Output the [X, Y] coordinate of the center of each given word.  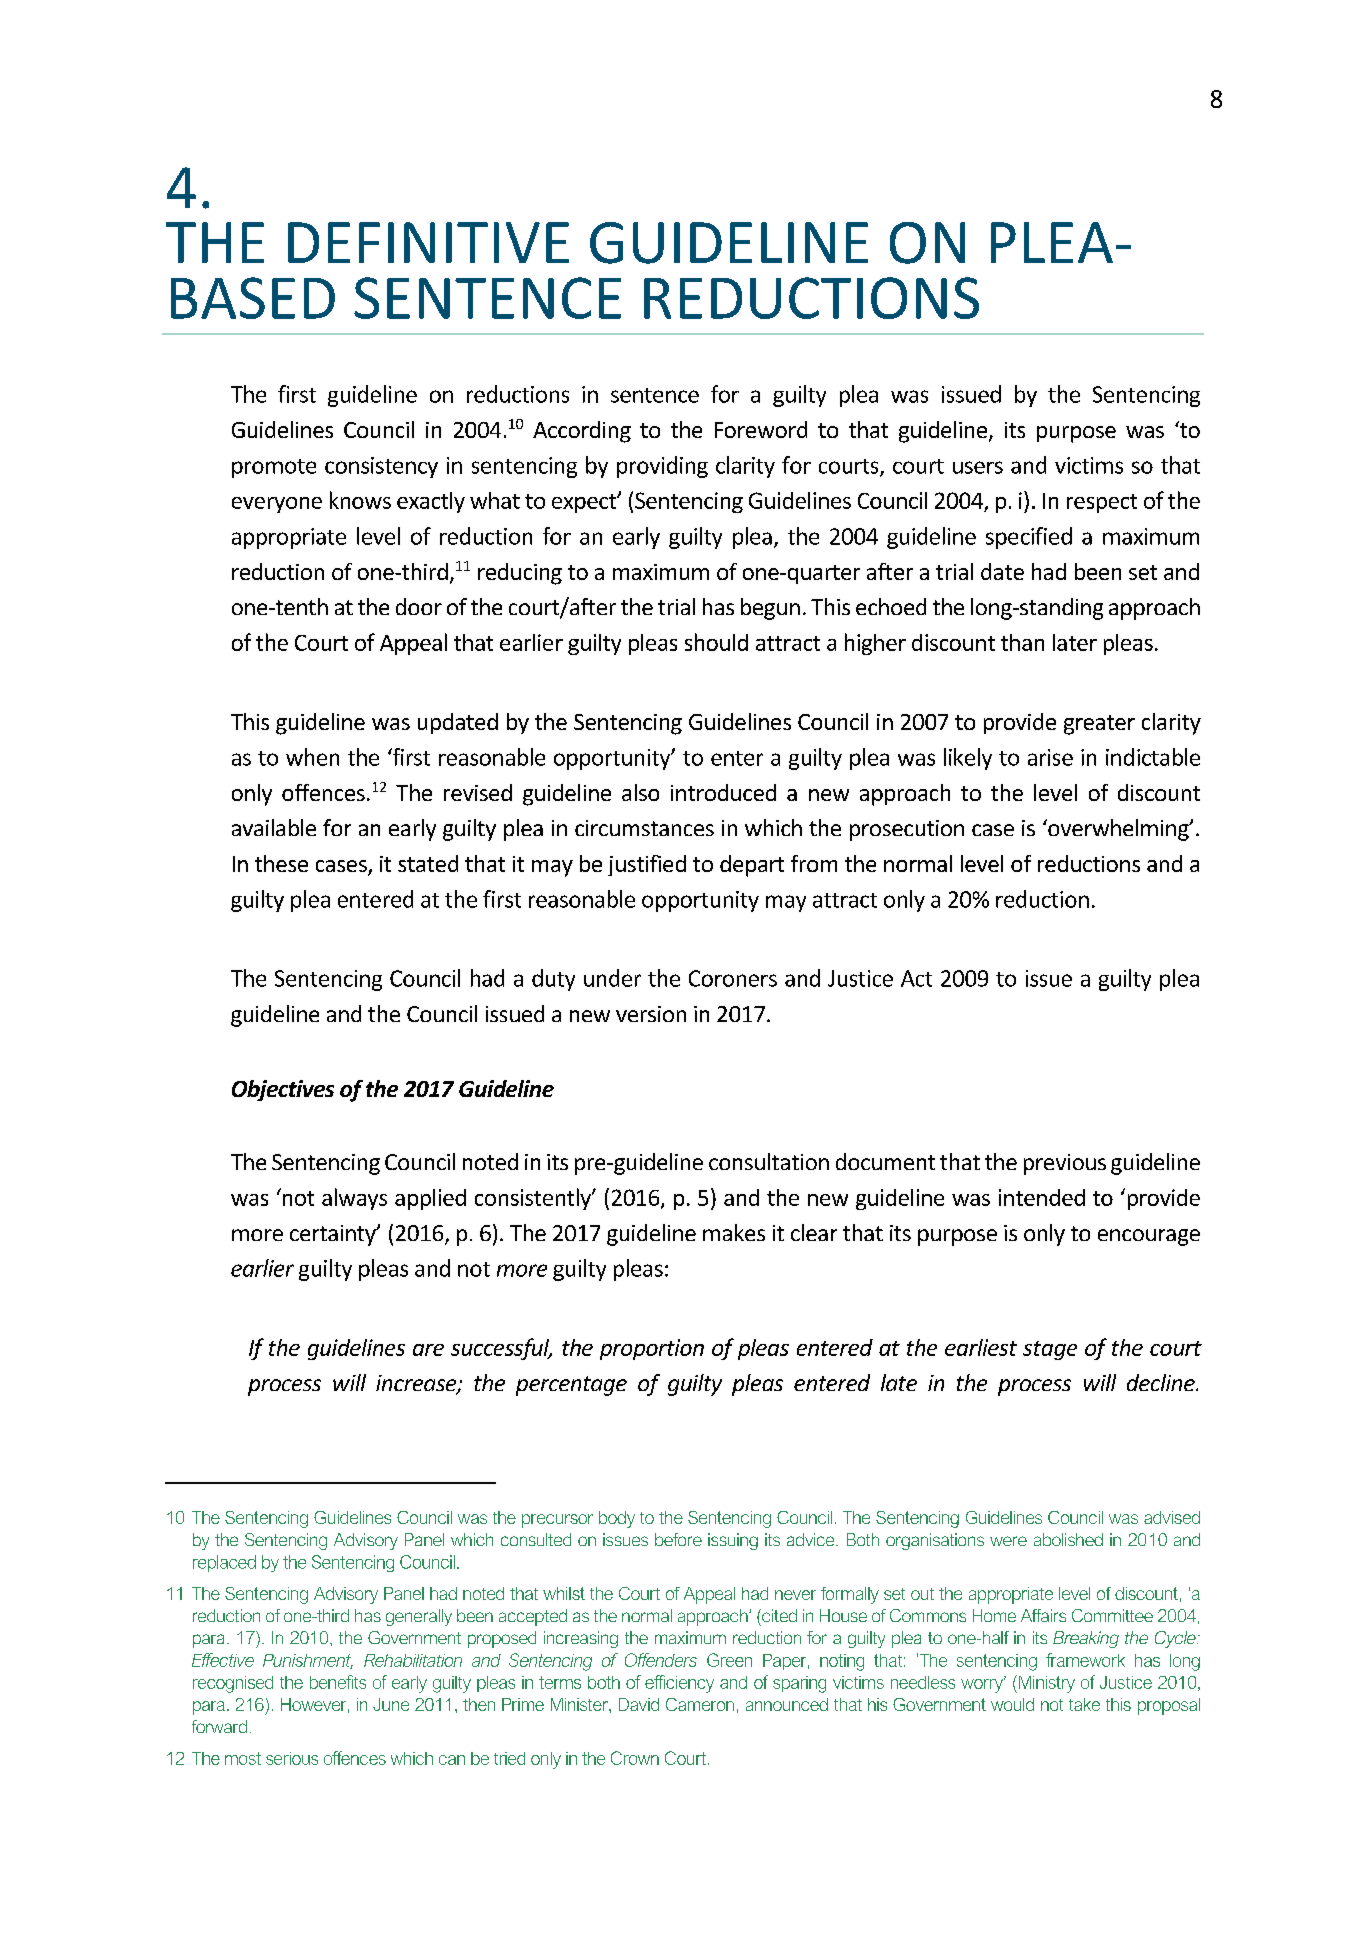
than [1022, 642]
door [419, 606]
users [978, 467]
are [428, 1350]
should [716, 642]
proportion [652, 1349]
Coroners [733, 978]
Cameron [700, 1704]
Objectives [283, 1090]
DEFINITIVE [428, 242]
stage [1050, 1350]
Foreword [761, 429]
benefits [338, 1682]
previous [1065, 1164]
